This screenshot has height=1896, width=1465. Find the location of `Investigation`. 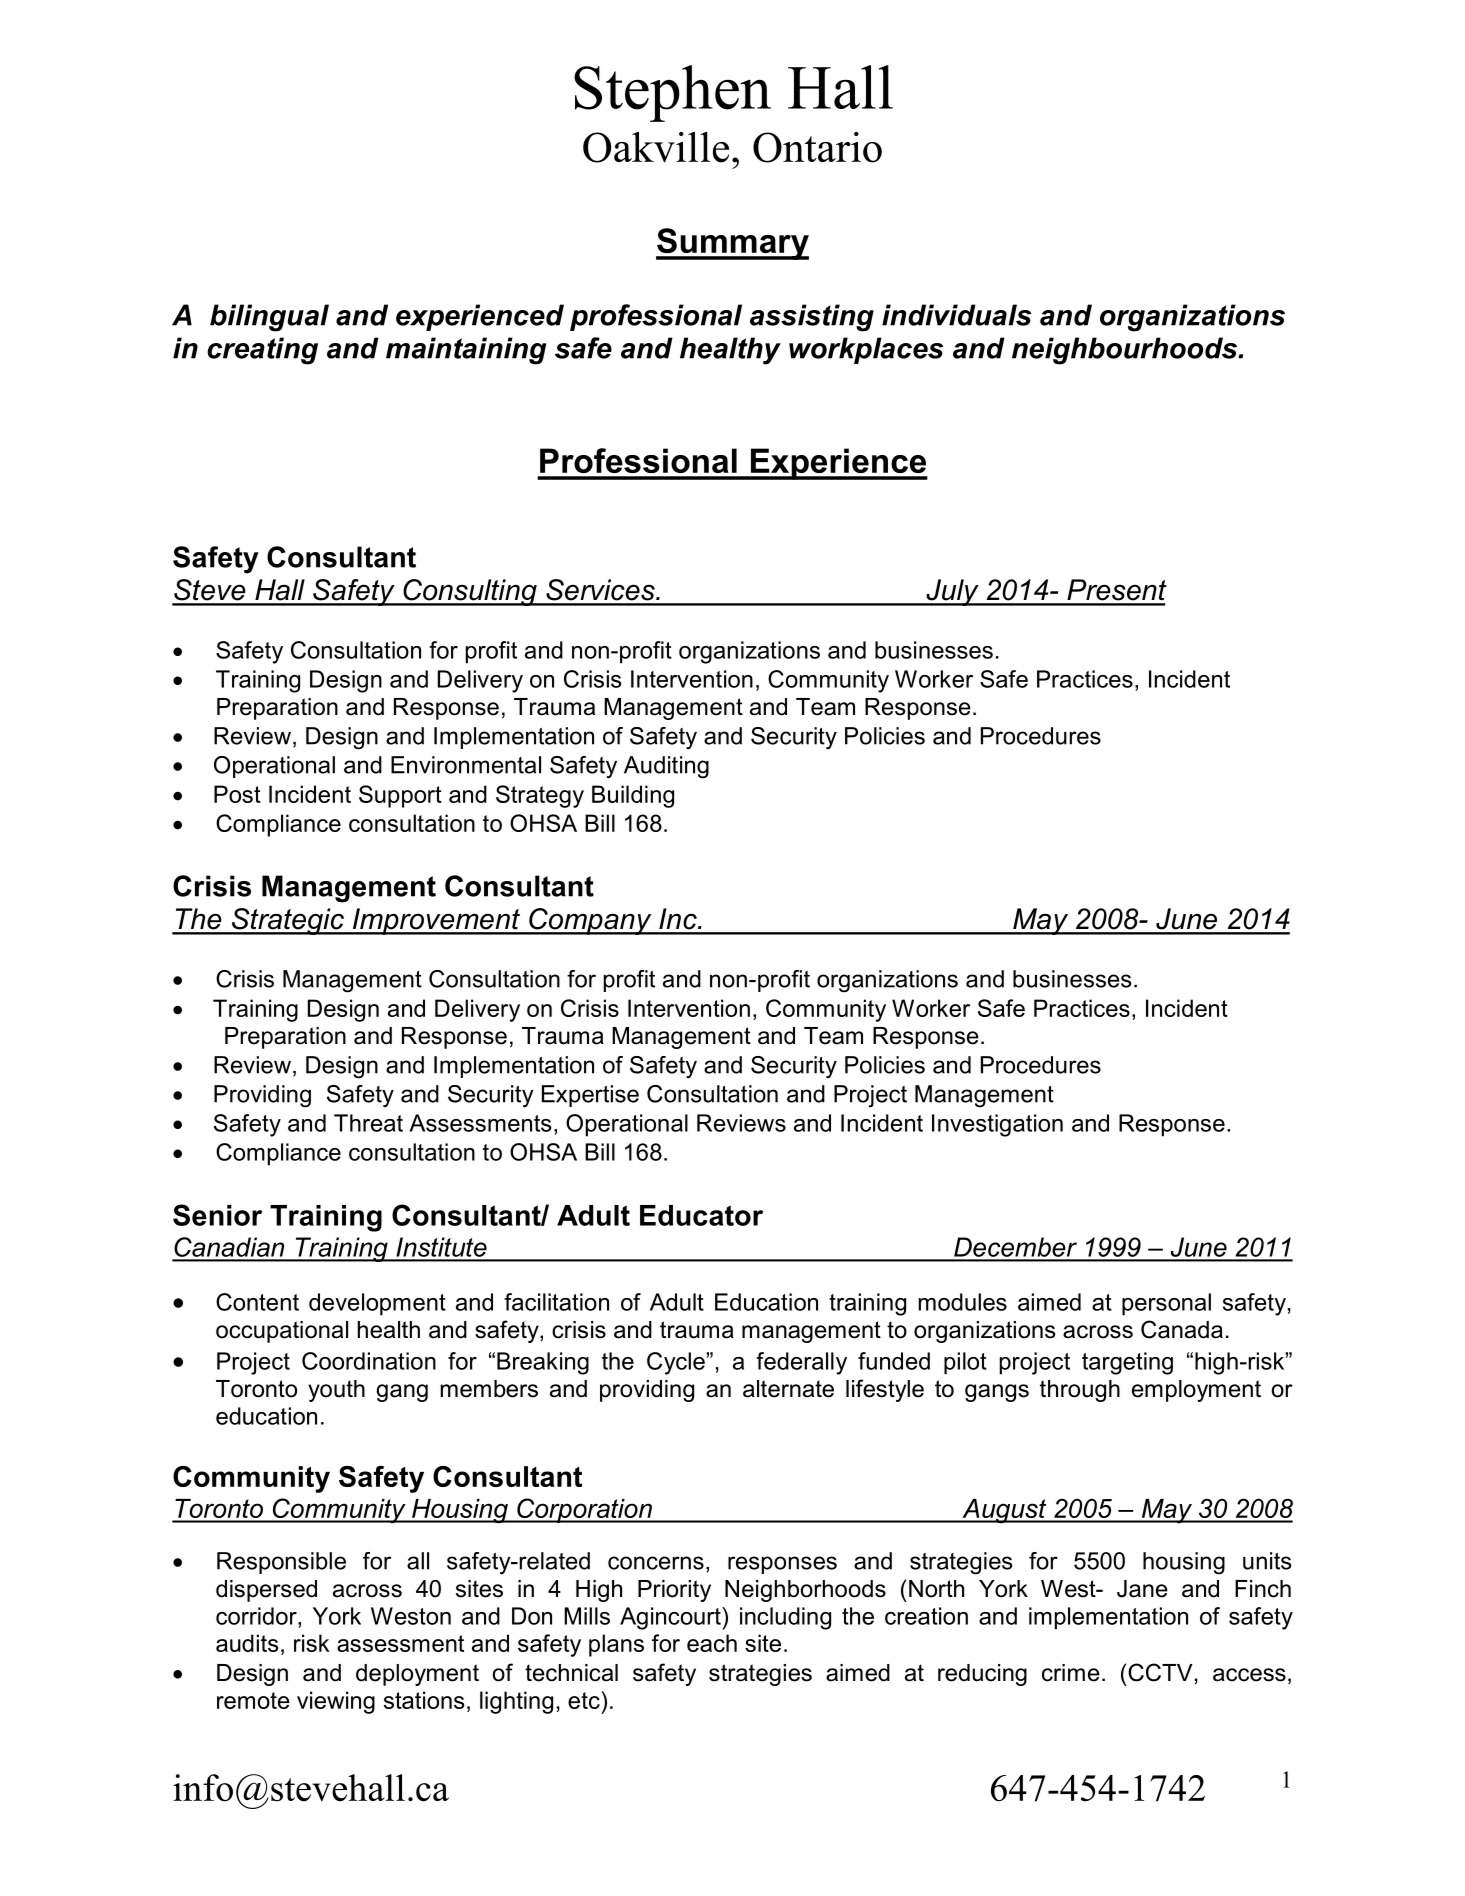

Investigation is located at coordinates (997, 1125).
